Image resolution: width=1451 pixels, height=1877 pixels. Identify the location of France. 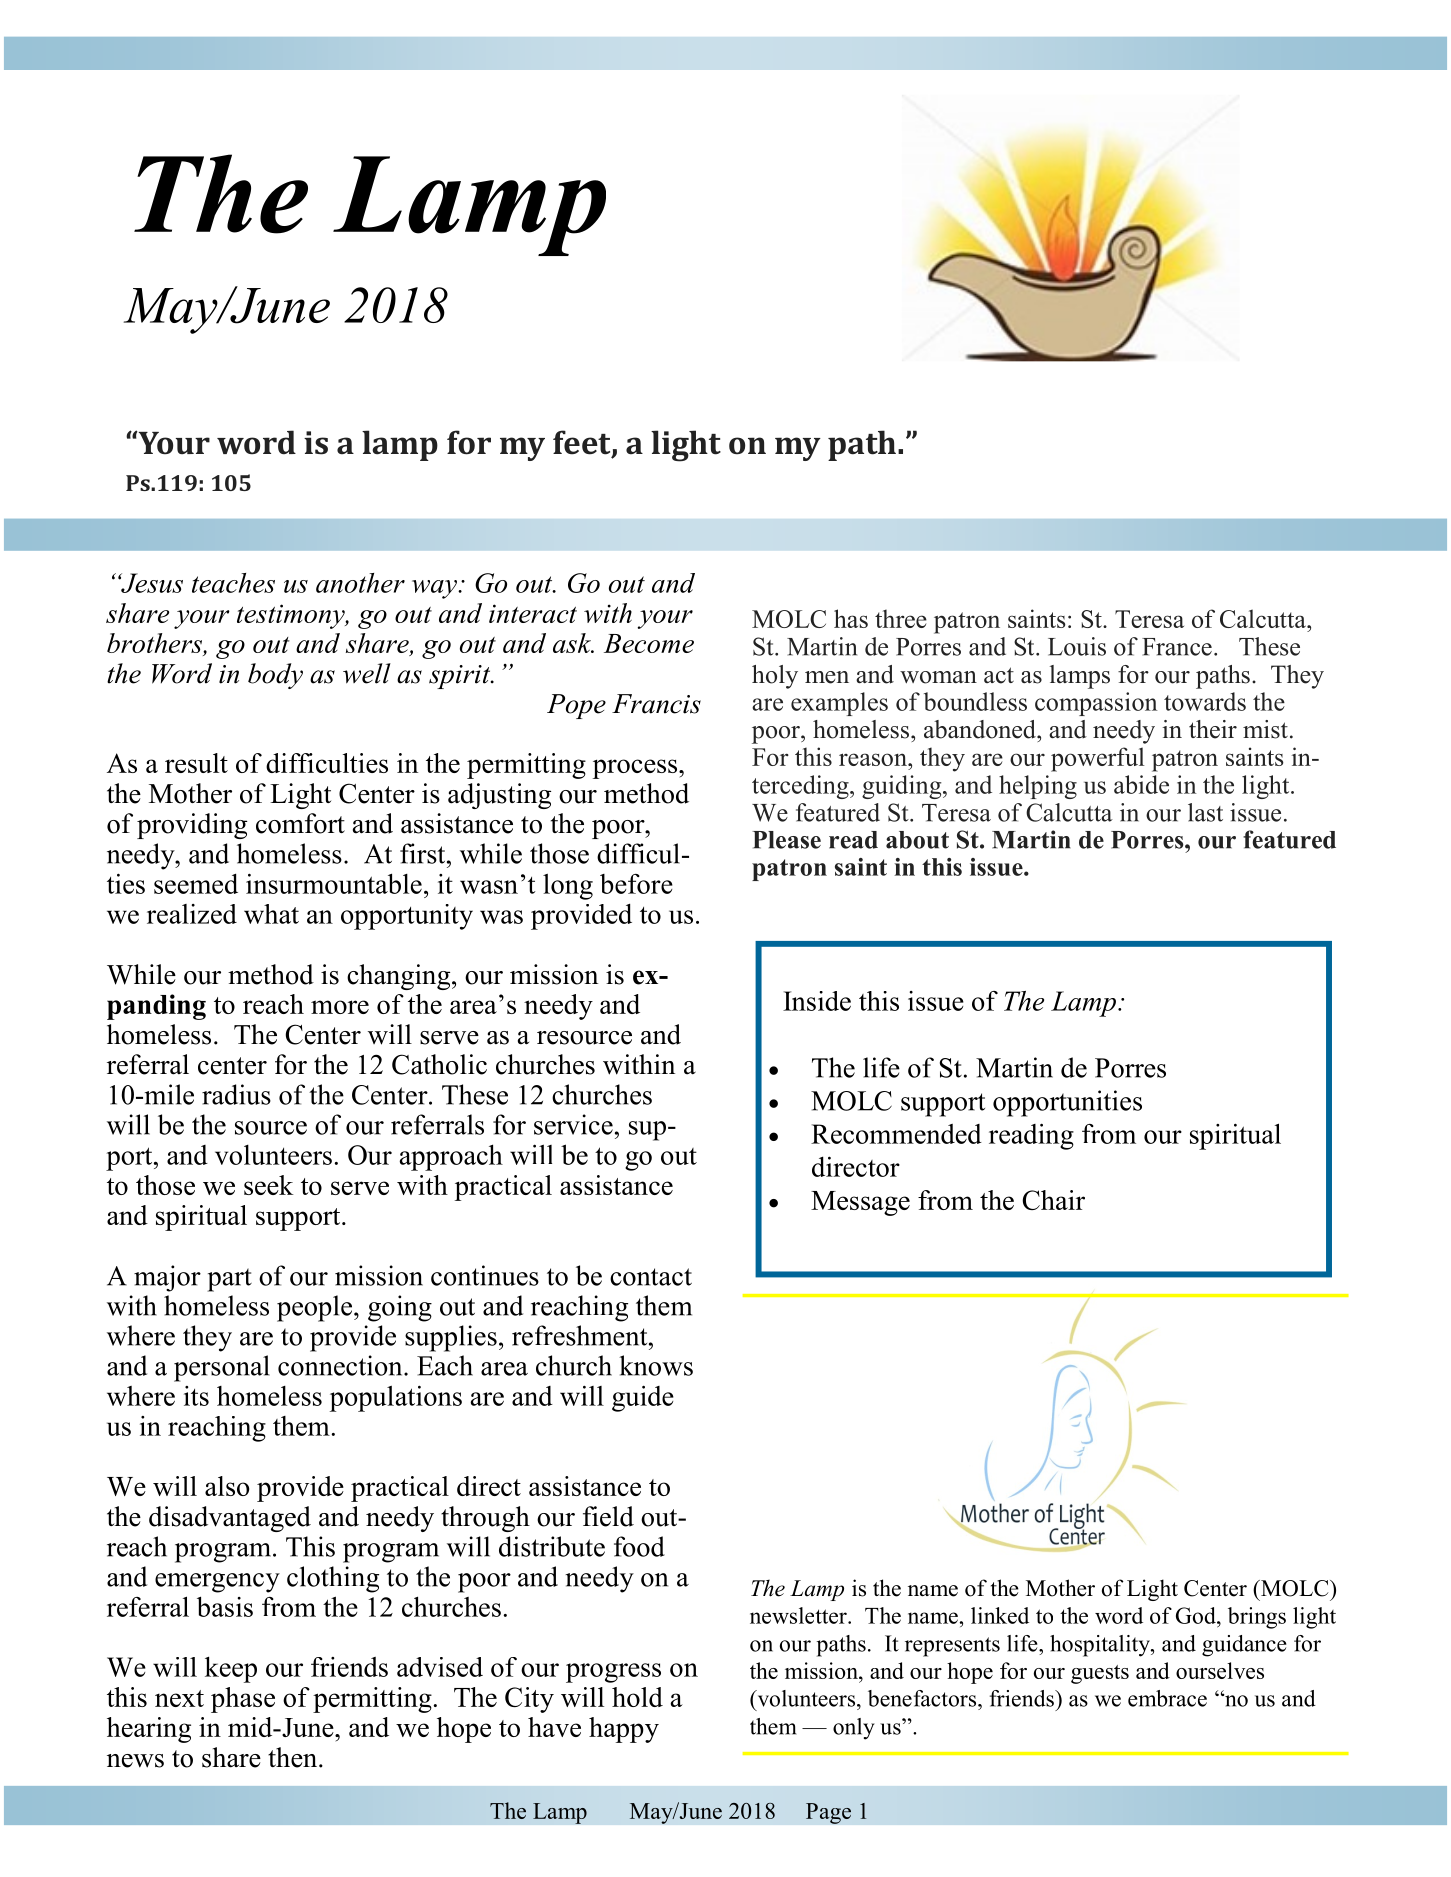
(1177, 647).
